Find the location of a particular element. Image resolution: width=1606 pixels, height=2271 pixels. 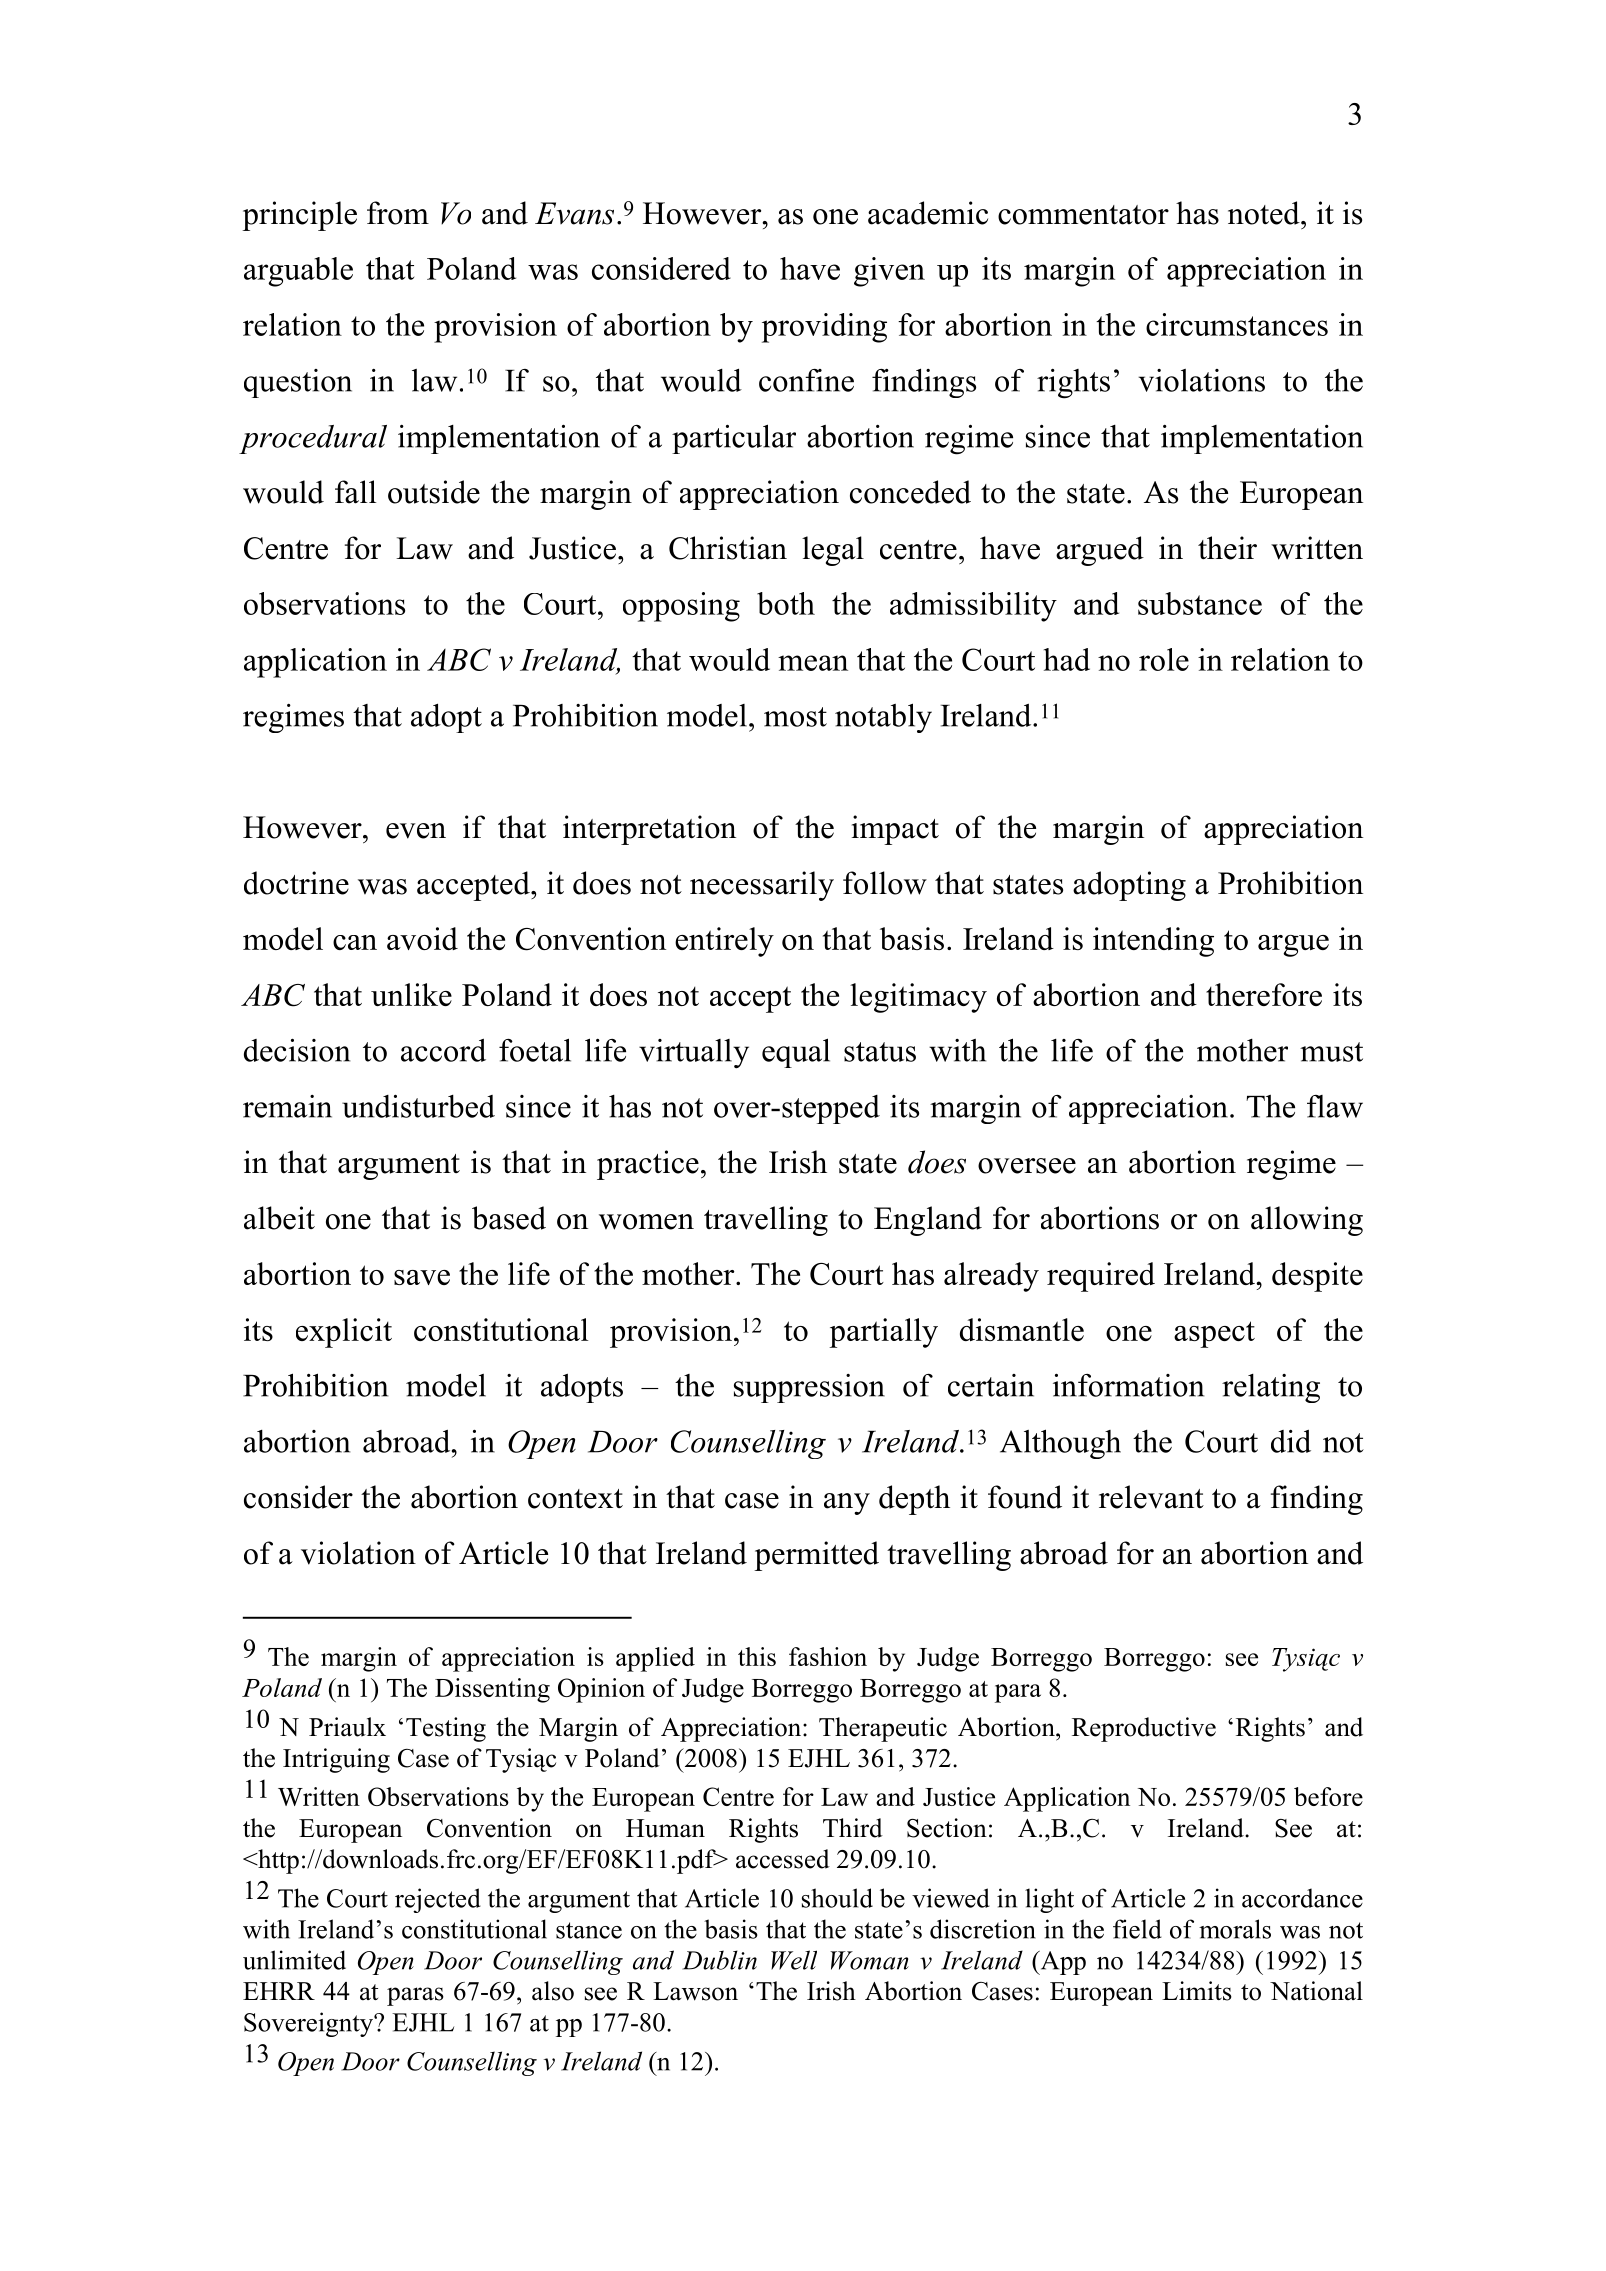

suppression is located at coordinates (809, 1388).
